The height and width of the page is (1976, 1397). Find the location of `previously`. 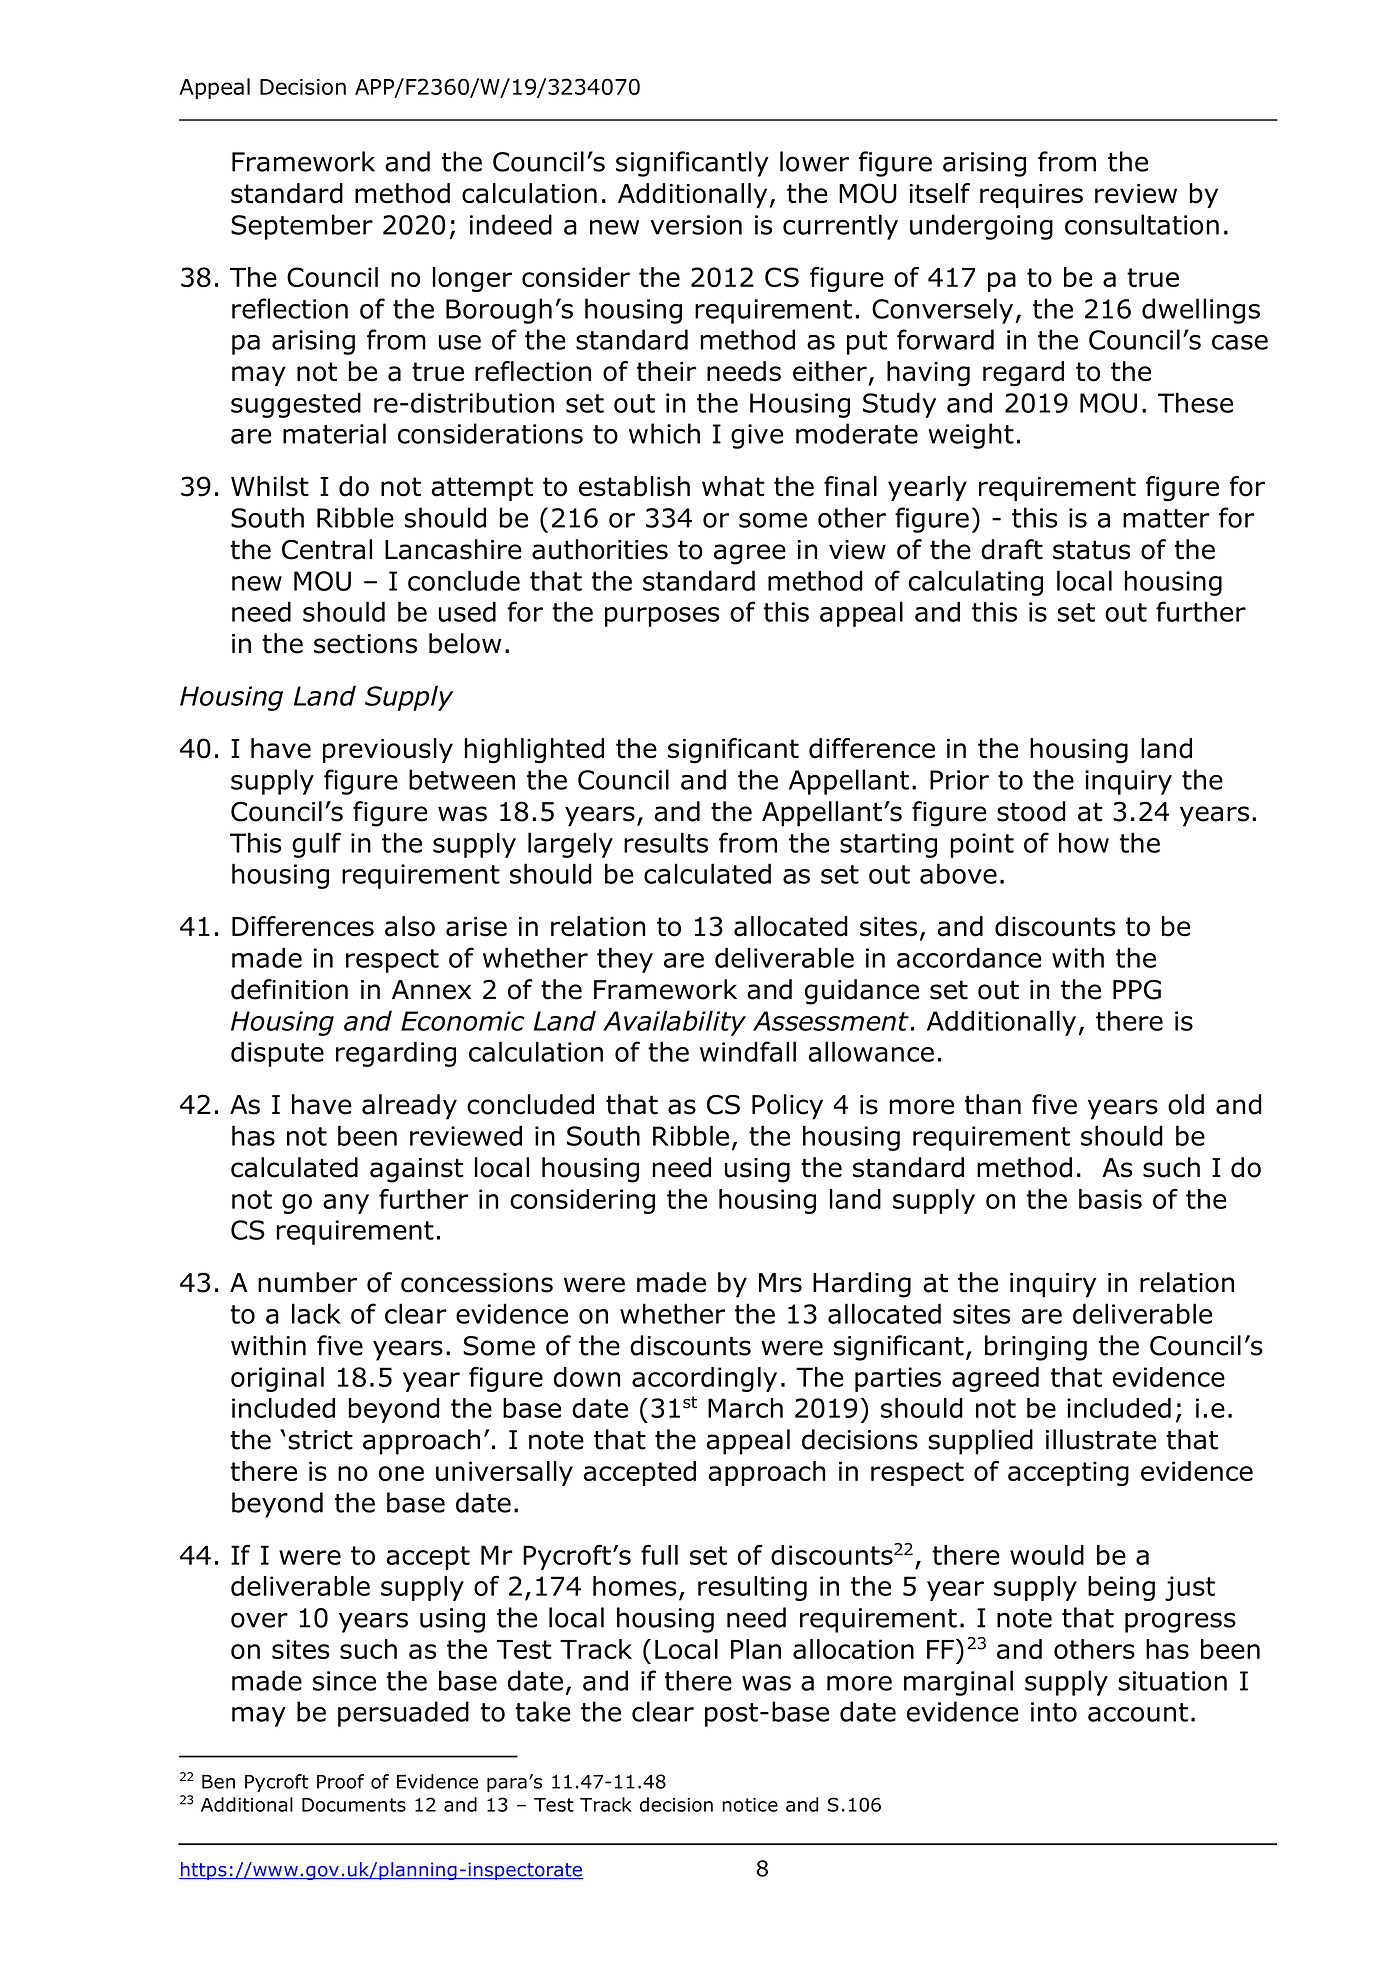

previously is located at coordinates (388, 750).
